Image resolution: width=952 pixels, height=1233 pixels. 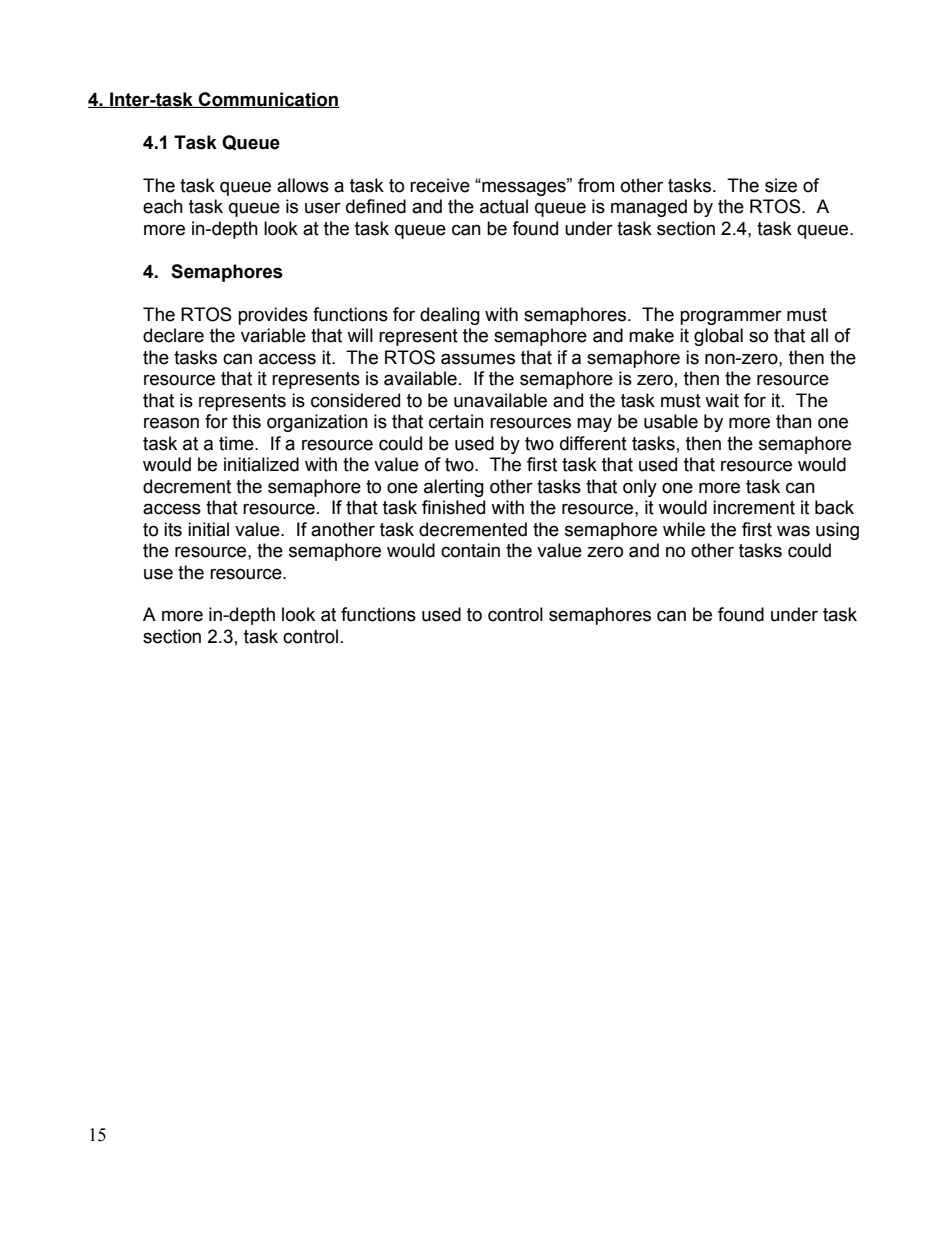 I want to click on receive, so click(x=440, y=185).
